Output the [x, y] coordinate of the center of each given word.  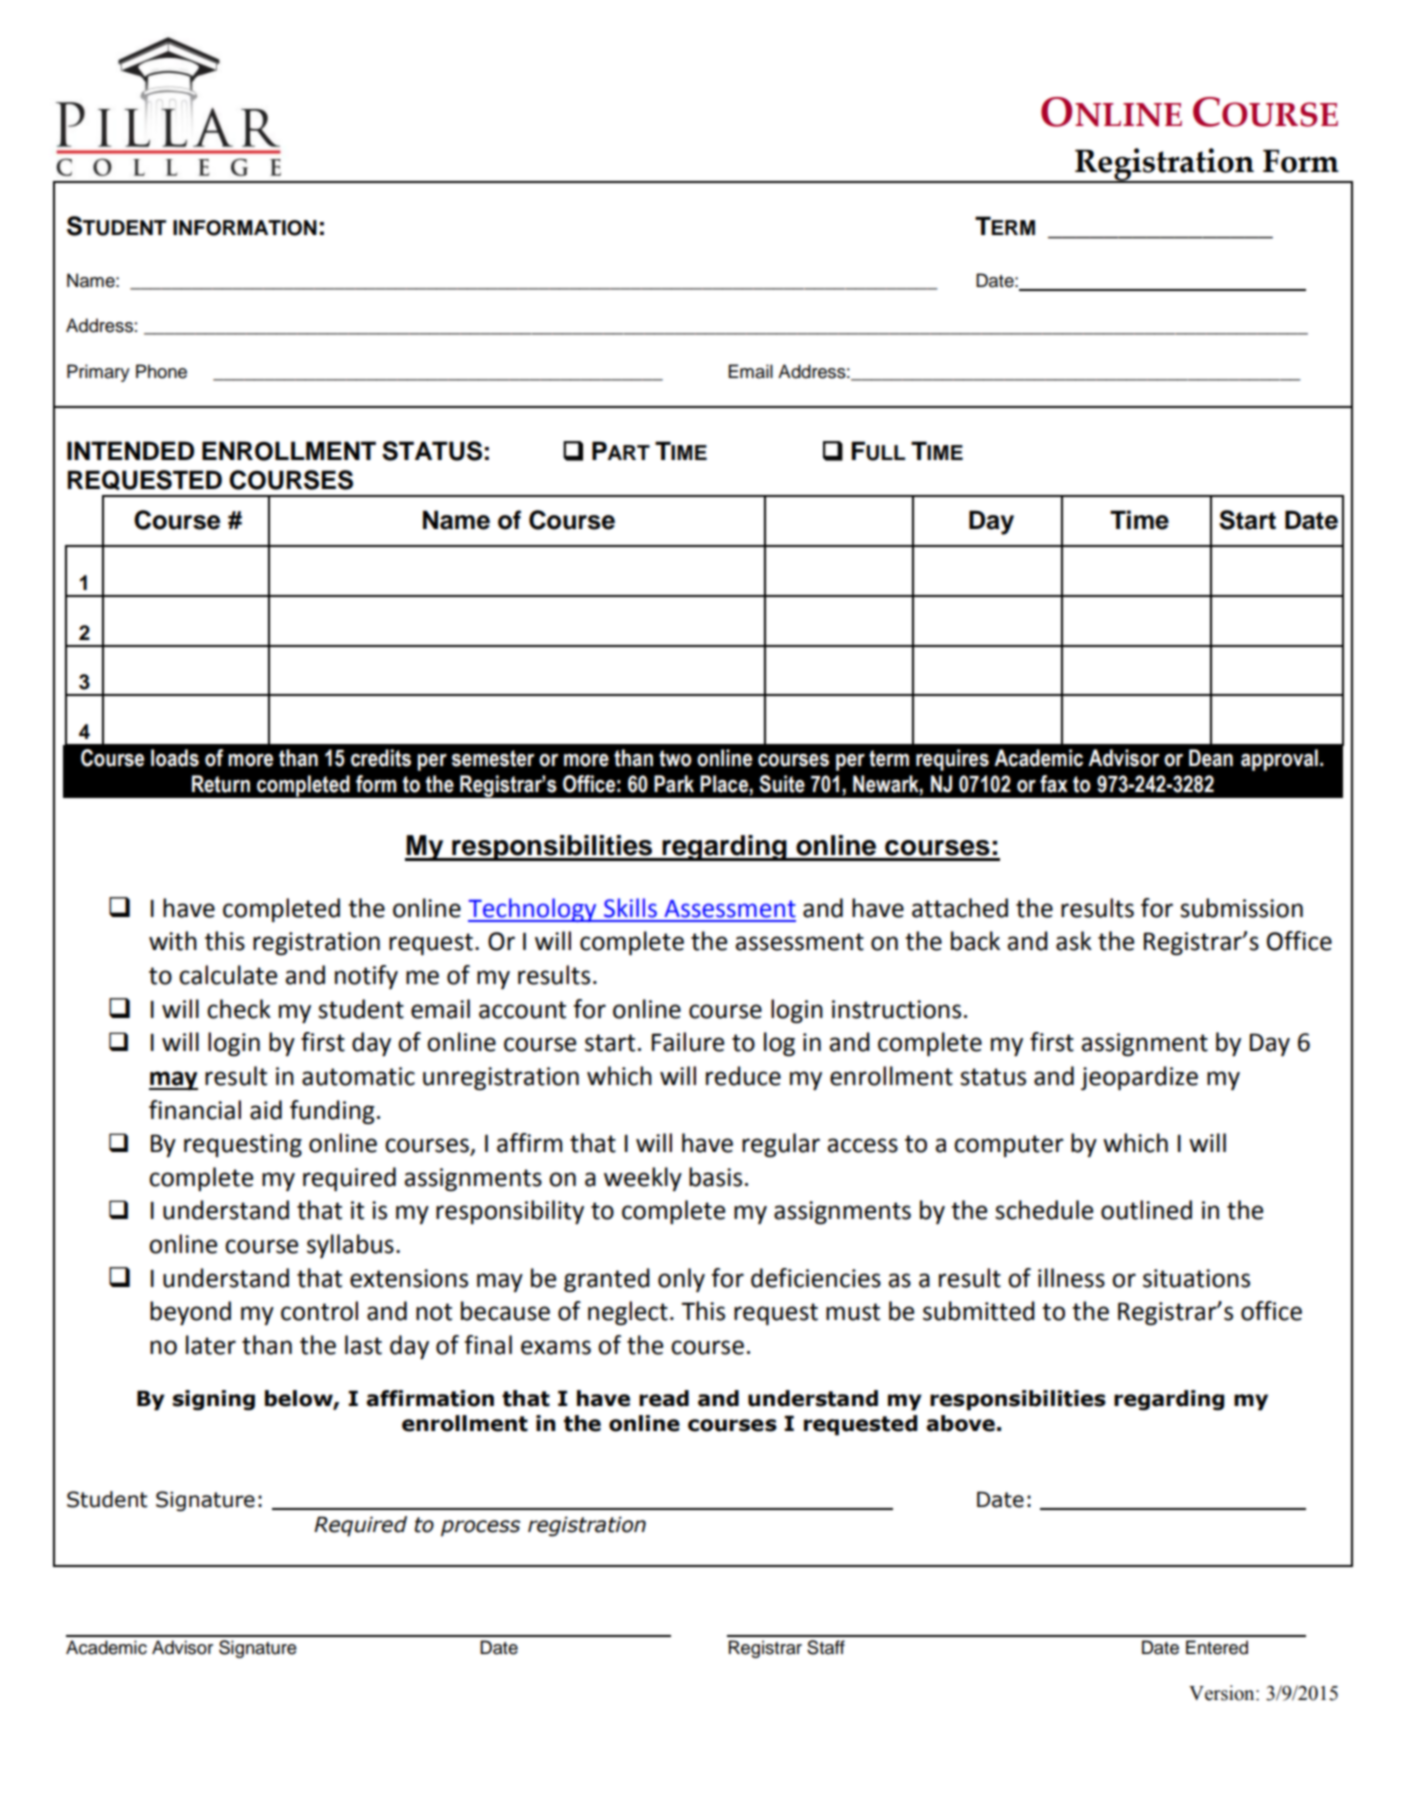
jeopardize [1139, 1078]
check [239, 1009]
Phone [161, 371]
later [211, 1345]
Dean [1211, 758]
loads [175, 758]
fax [1054, 784]
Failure [688, 1042]
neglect [628, 1313]
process [480, 1528]
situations [1196, 1278]
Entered [1217, 1647]
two [675, 758]
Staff [826, 1647]
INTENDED [130, 450]
